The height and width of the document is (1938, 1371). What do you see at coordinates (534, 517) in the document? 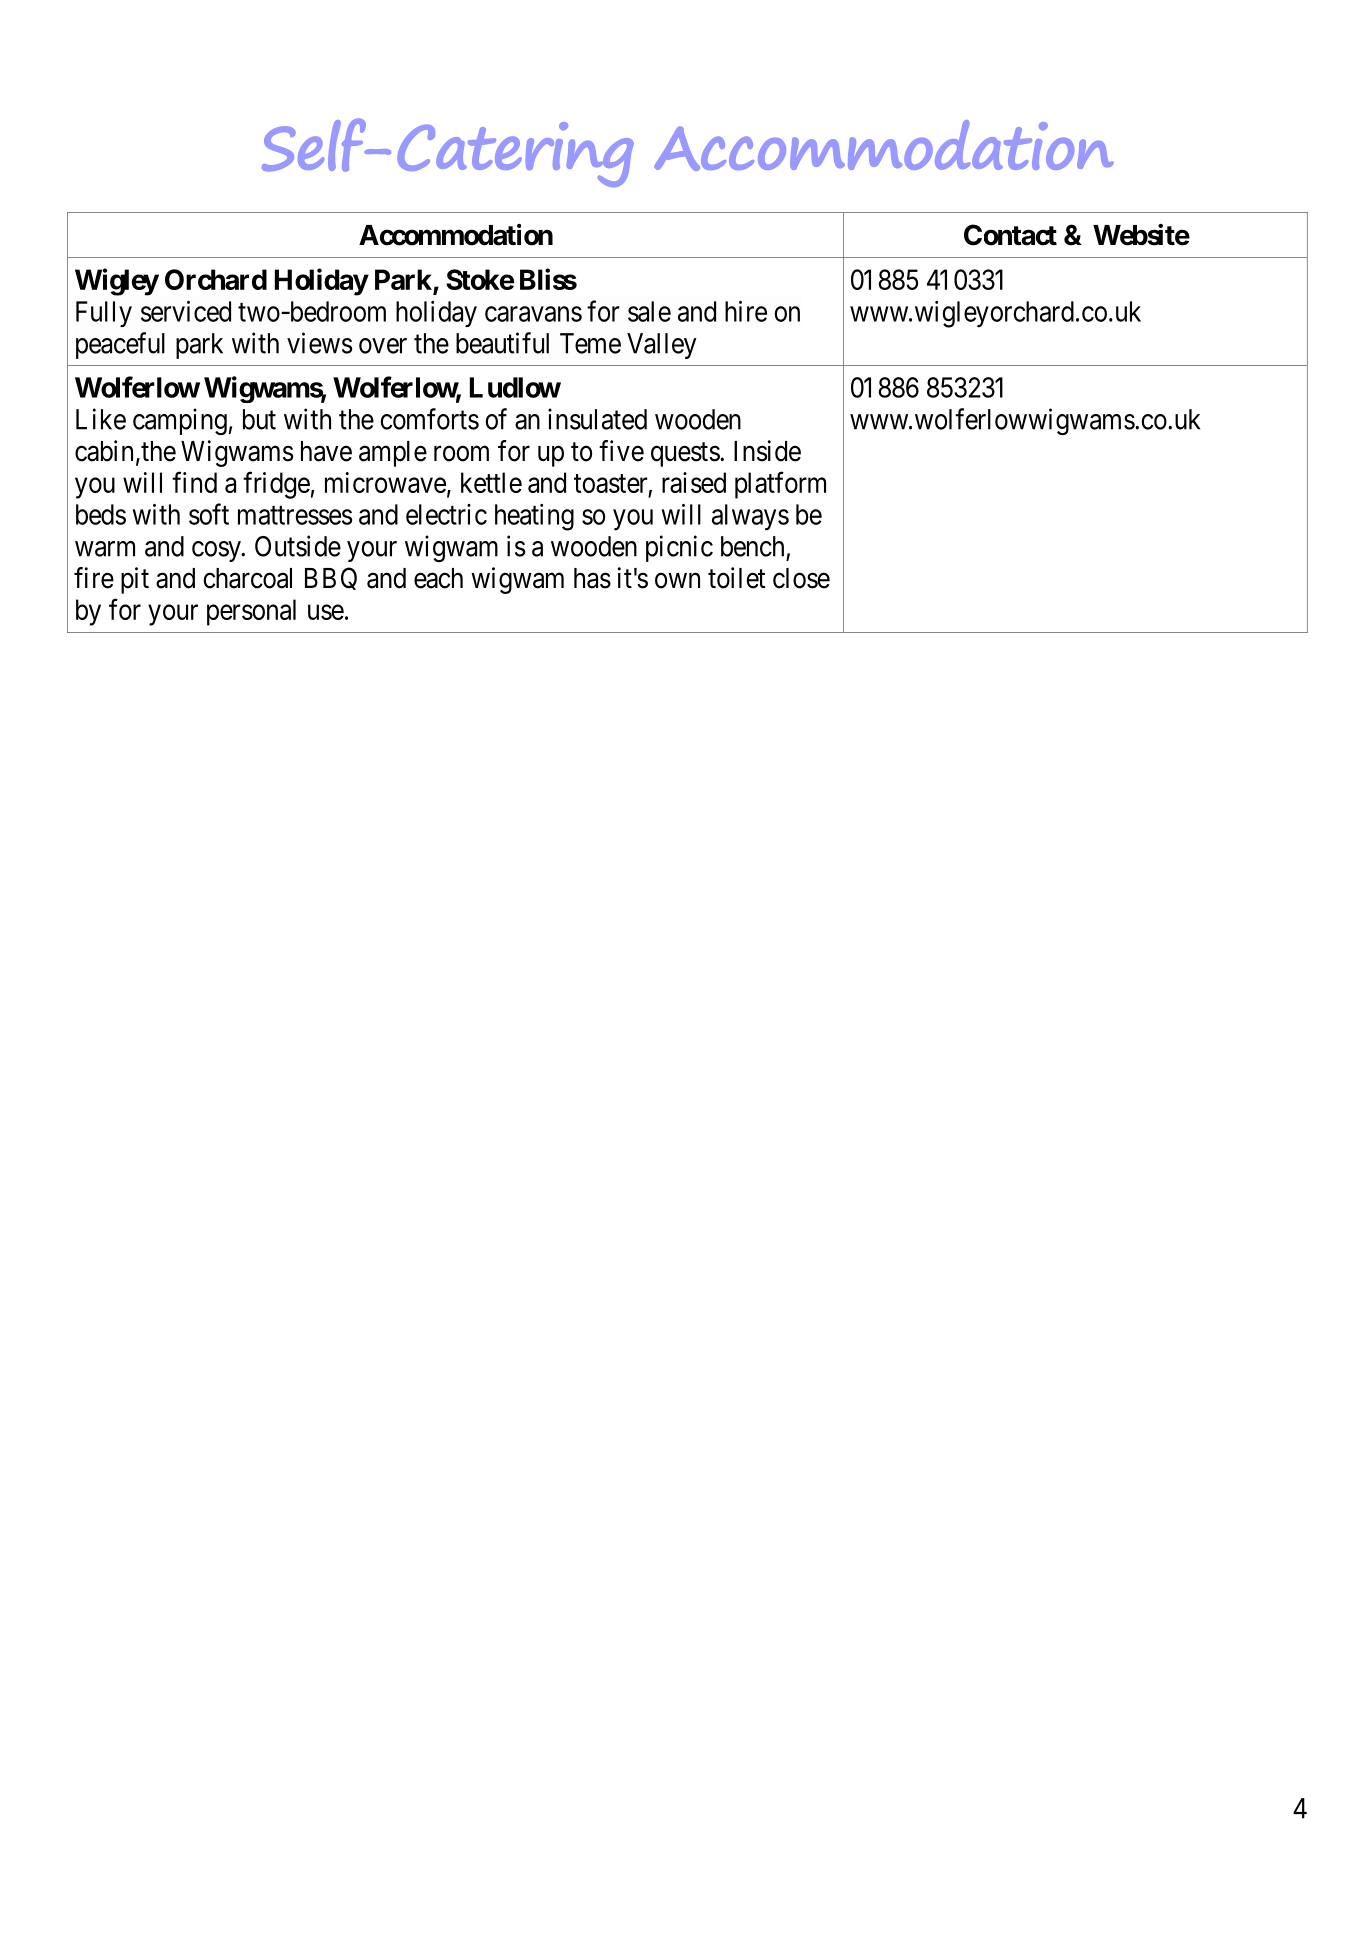
I see `heating` at bounding box center [534, 517].
